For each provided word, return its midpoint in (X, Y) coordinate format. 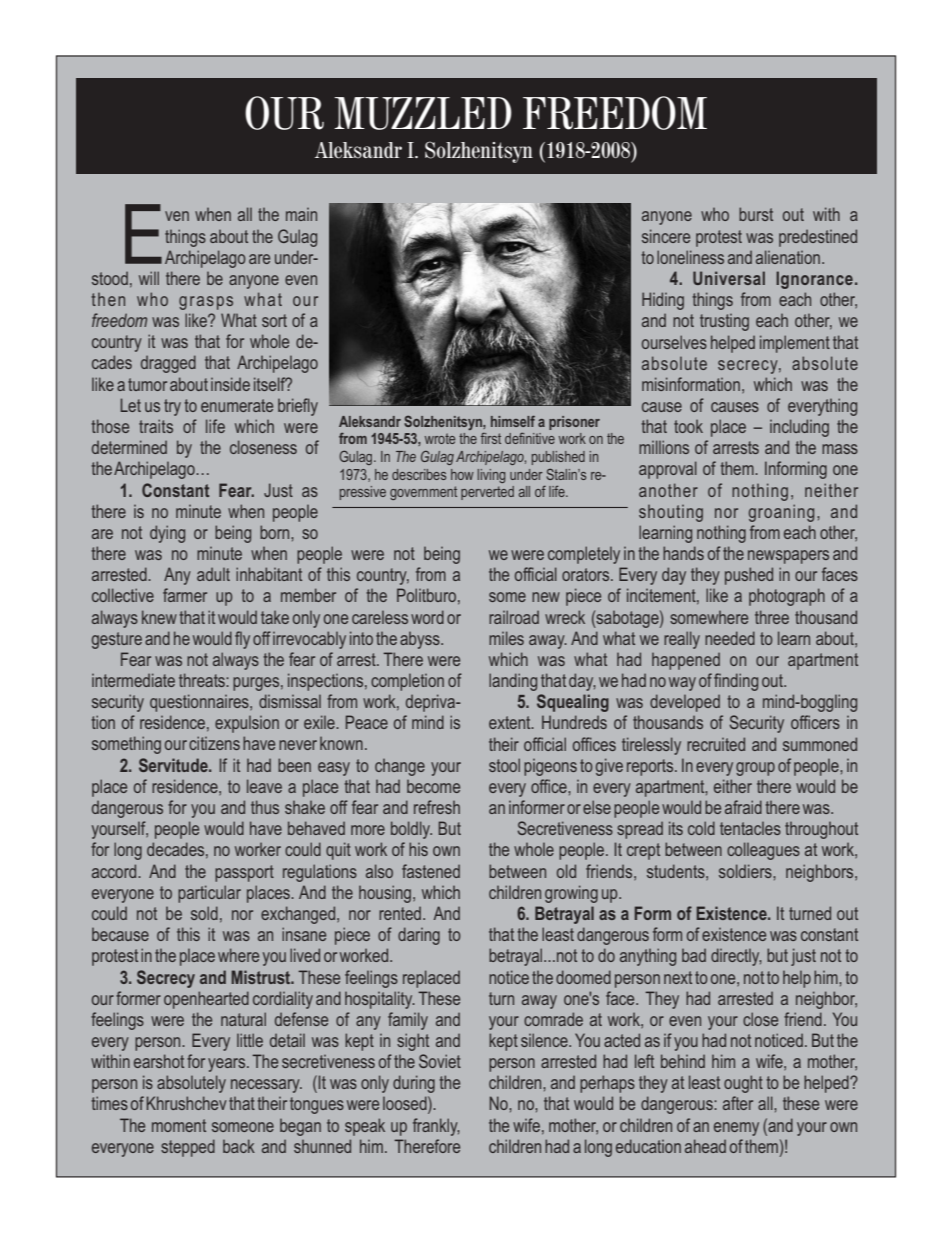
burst (756, 214)
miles (506, 638)
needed (730, 638)
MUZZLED (423, 113)
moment (179, 1125)
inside (230, 384)
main (301, 214)
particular (209, 894)
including (799, 428)
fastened (431, 871)
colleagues (763, 851)
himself (513, 421)
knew (159, 617)
